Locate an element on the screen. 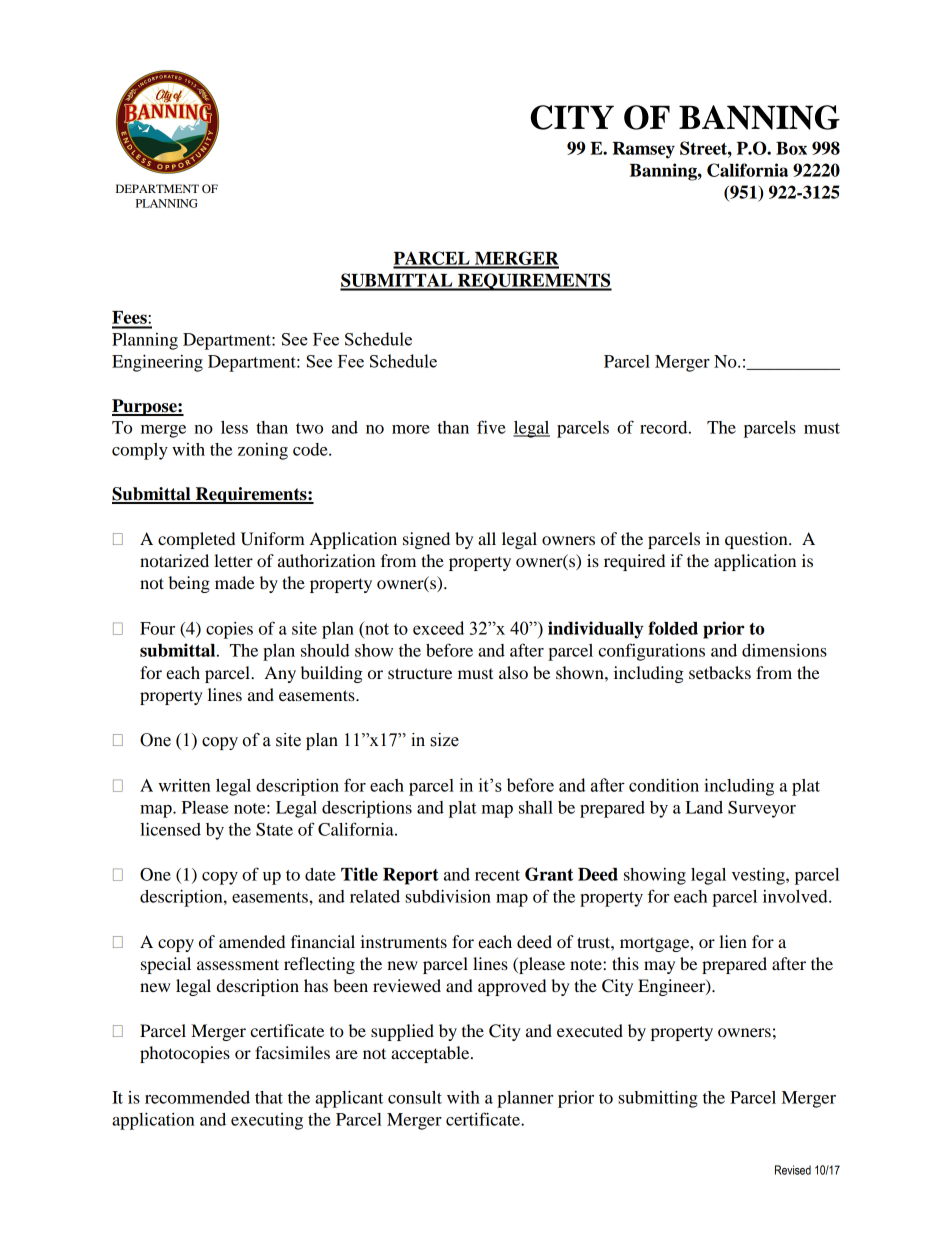  Box is located at coordinates (791, 148).
